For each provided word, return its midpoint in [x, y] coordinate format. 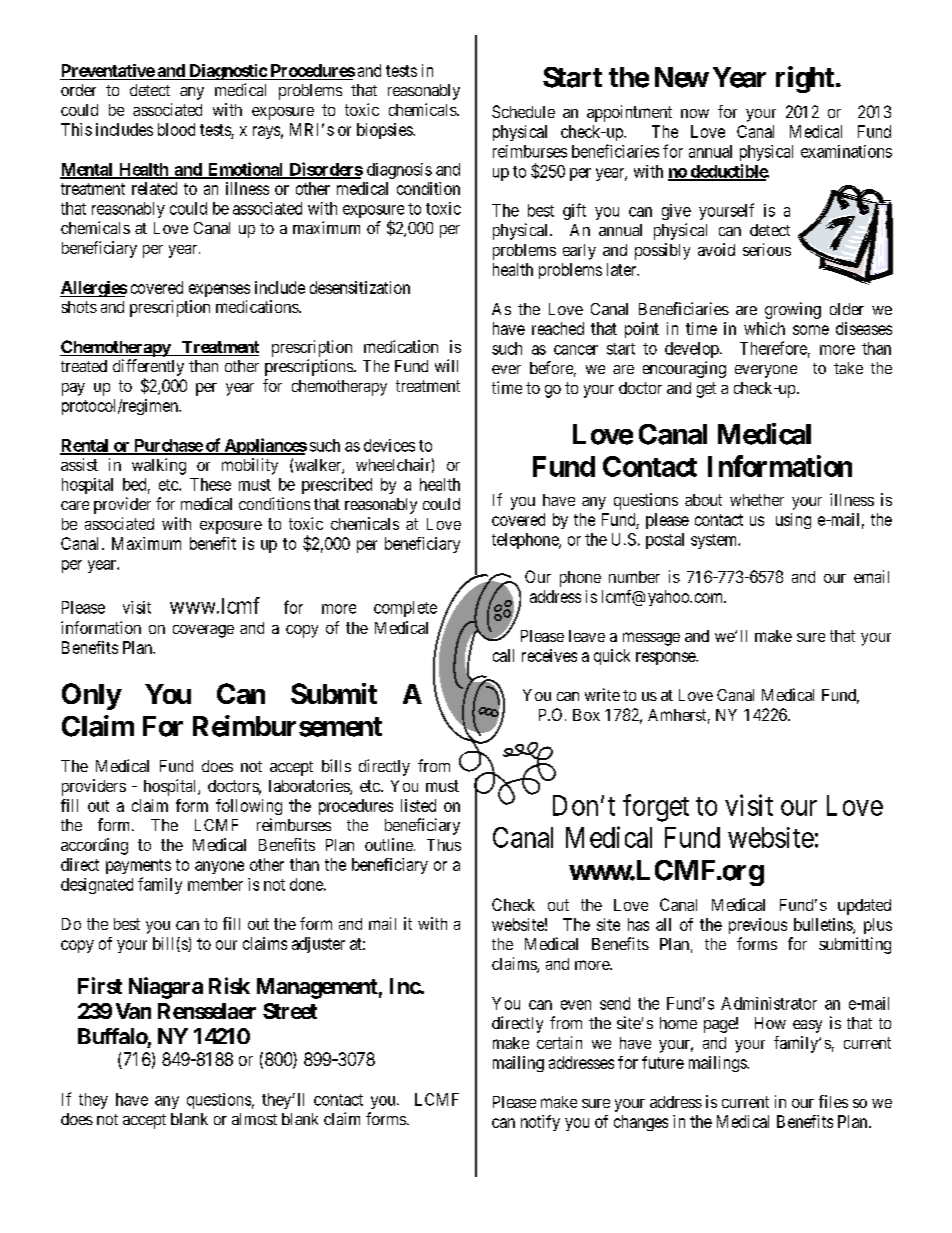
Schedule [523, 111]
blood [176, 129]
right [805, 79]
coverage [203, 631]
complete [405, 609]
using [793, 521]
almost [254, 1119]
